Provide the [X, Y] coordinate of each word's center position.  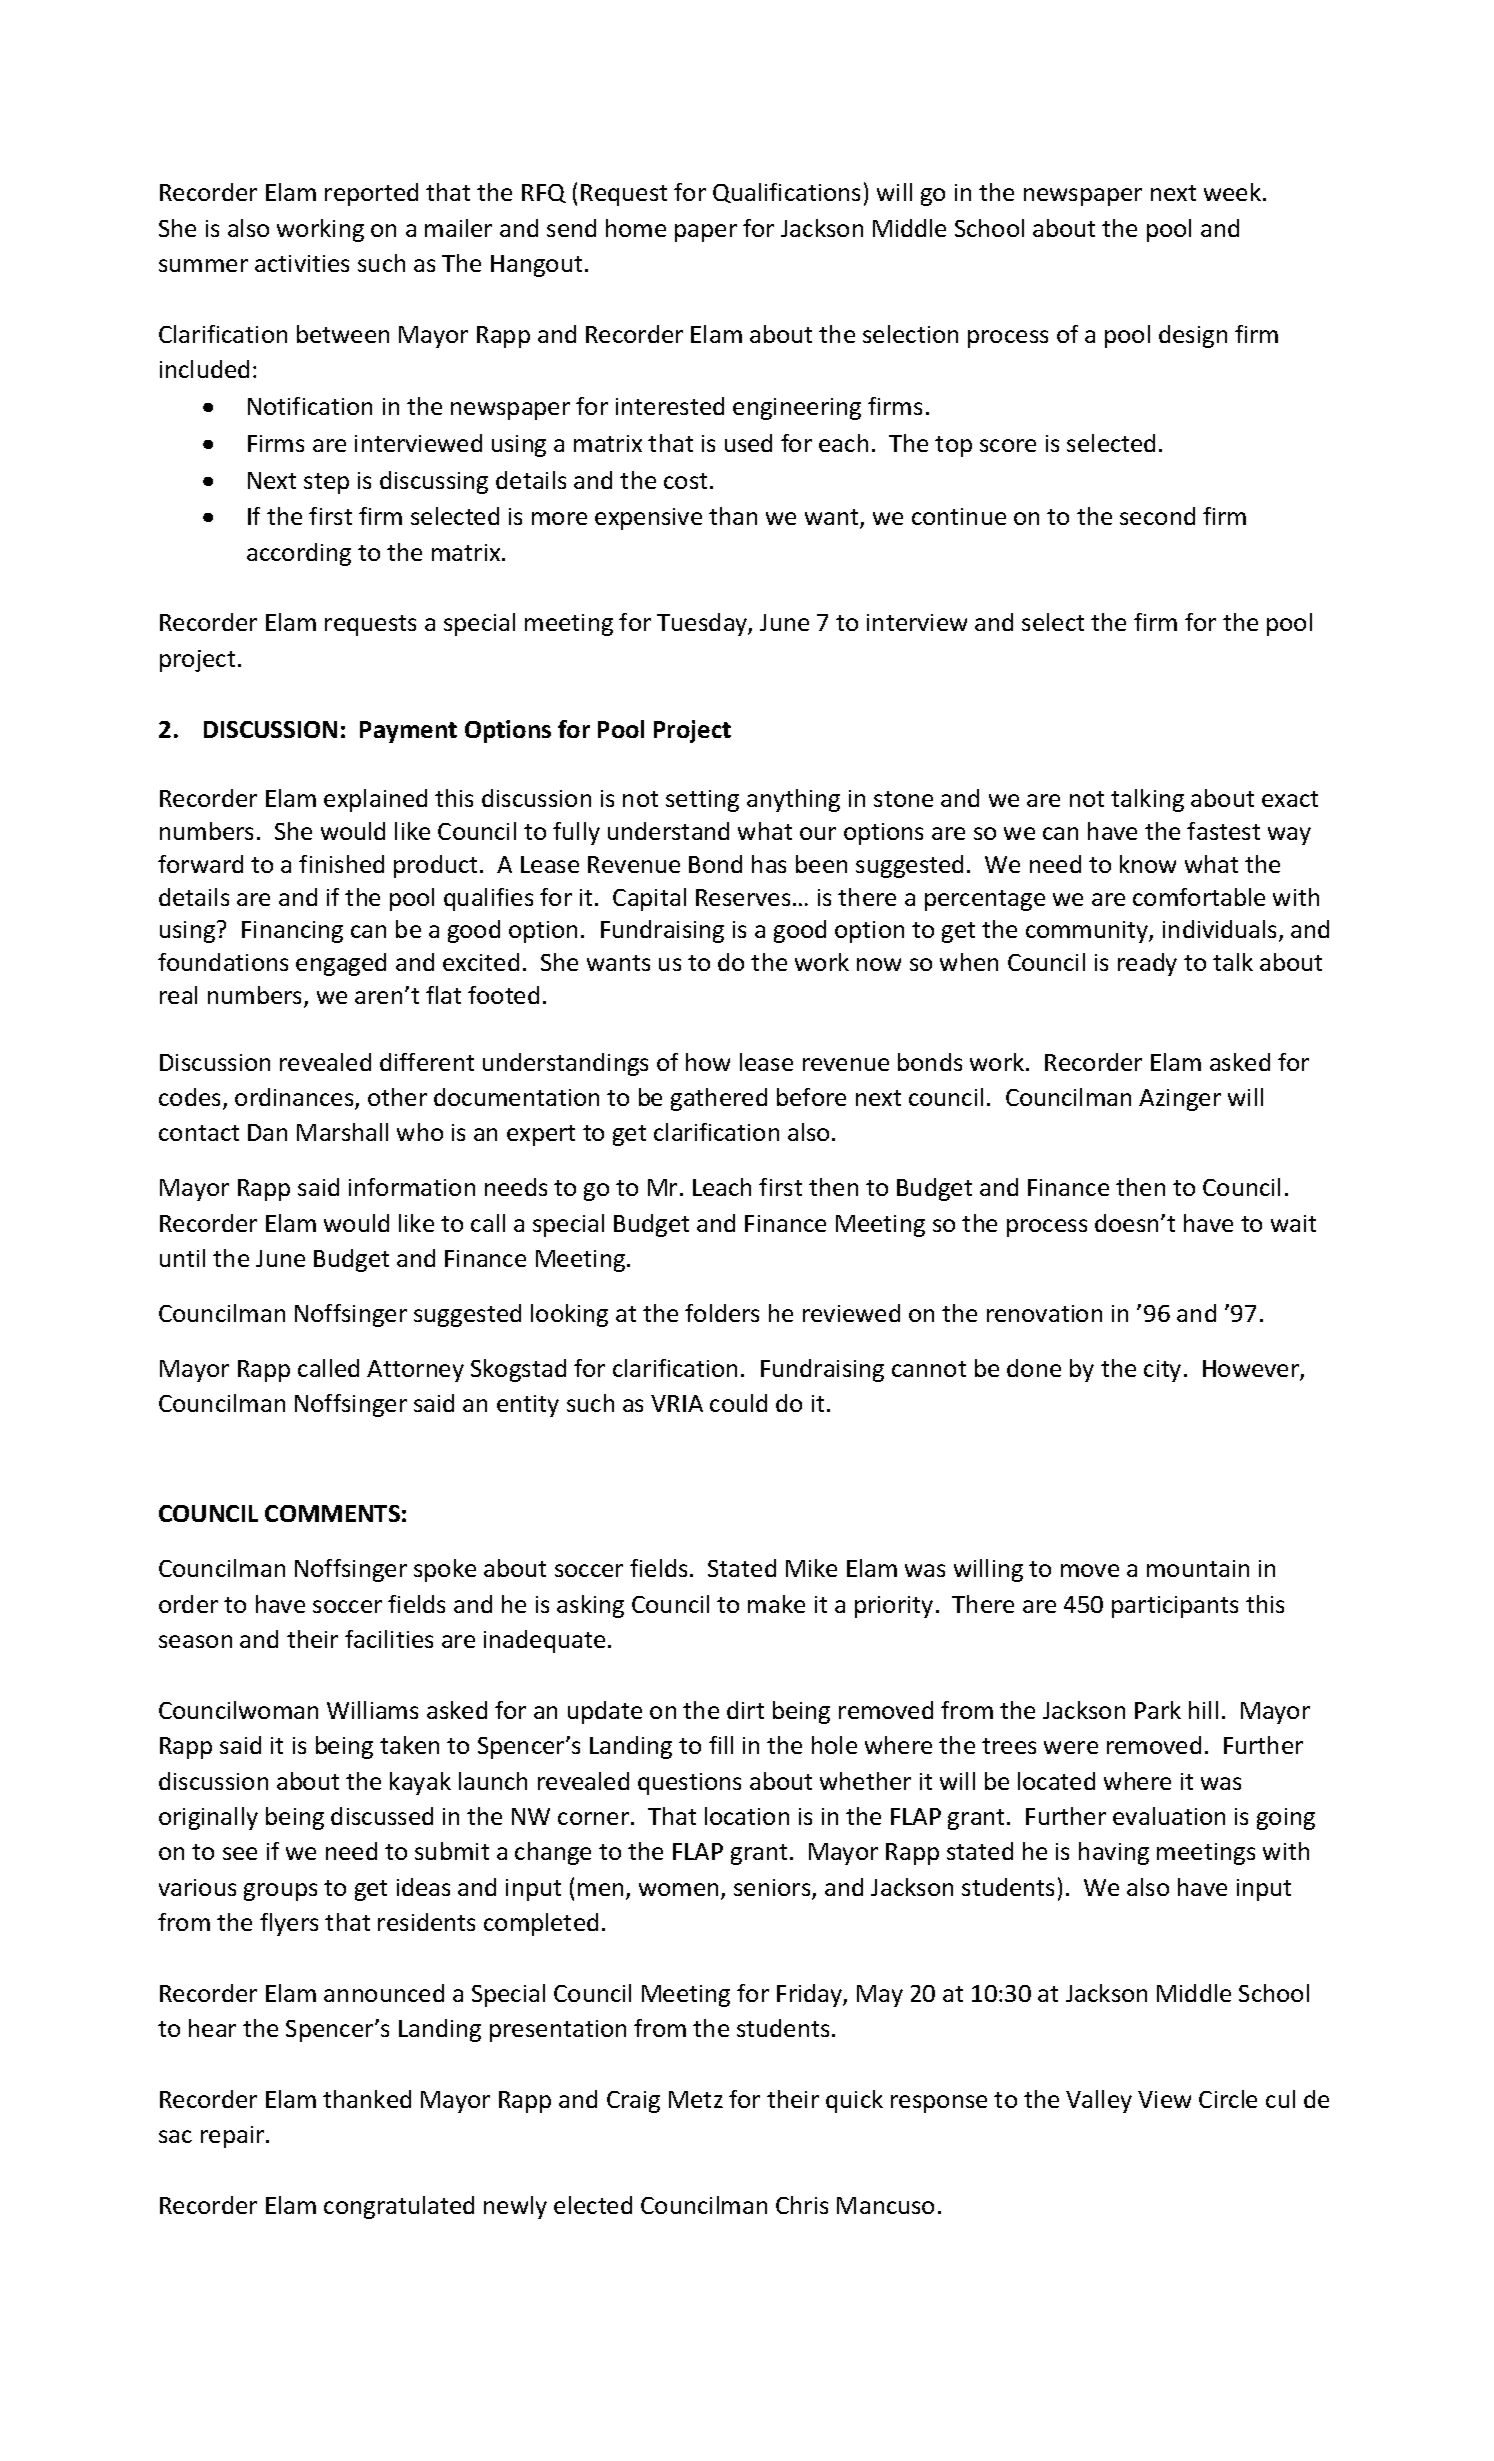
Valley [1099, 2101]
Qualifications [786, 193]
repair [234, 2137]
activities [302, 263]
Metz [696, 2099]
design [1193, 336]
